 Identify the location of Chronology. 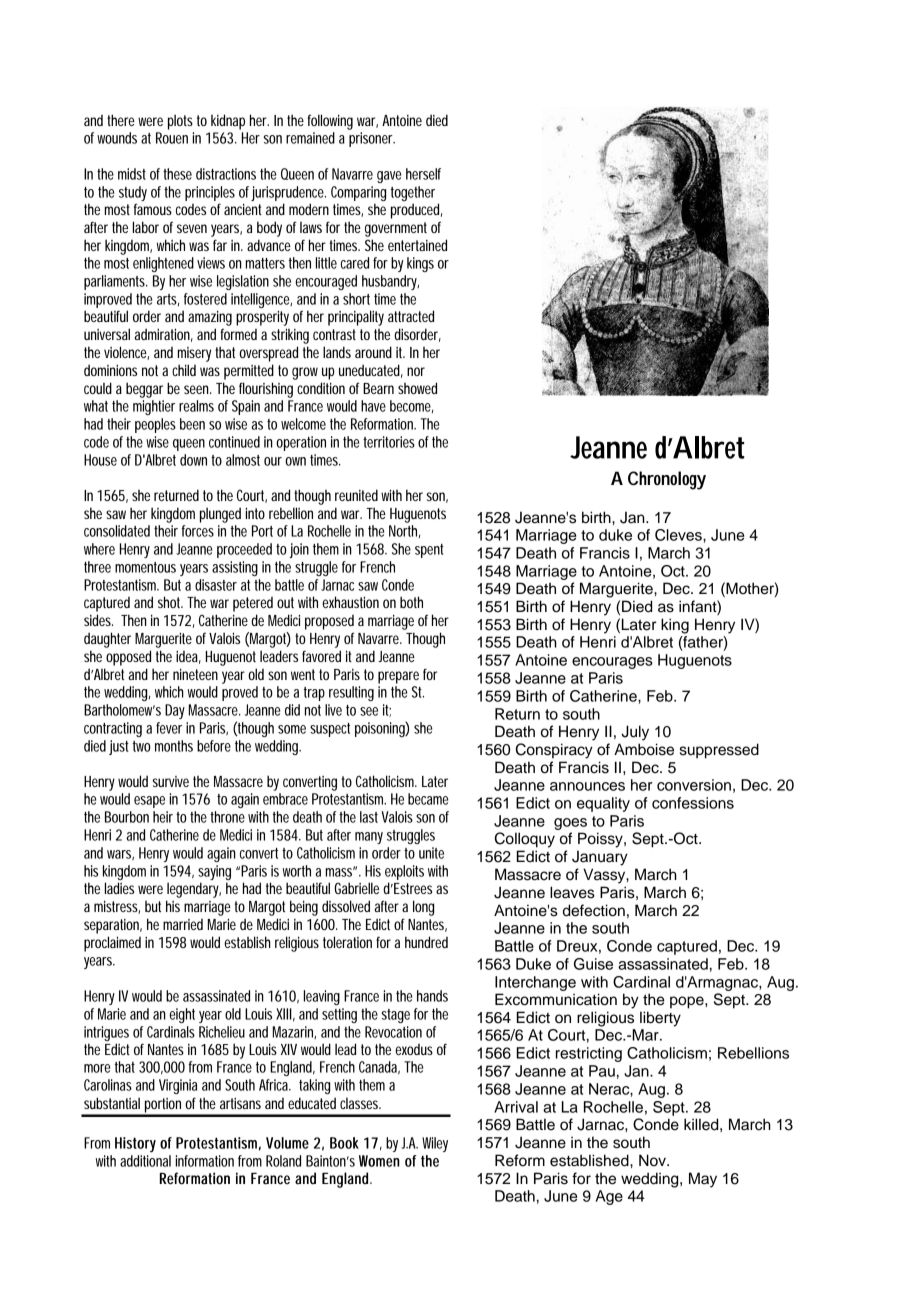
(667, 480).
